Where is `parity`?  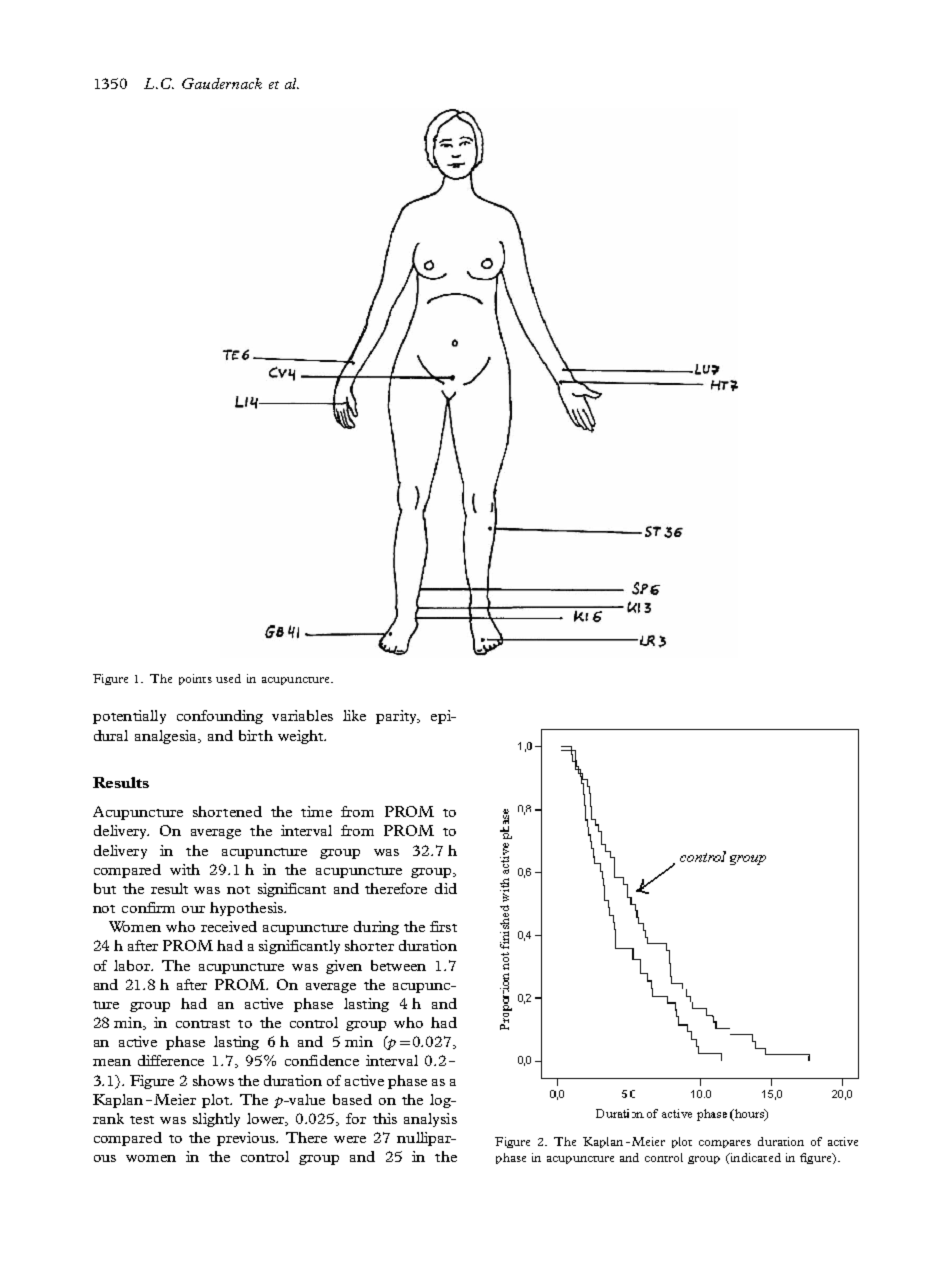 parity is located at coordinates (397, 717).
